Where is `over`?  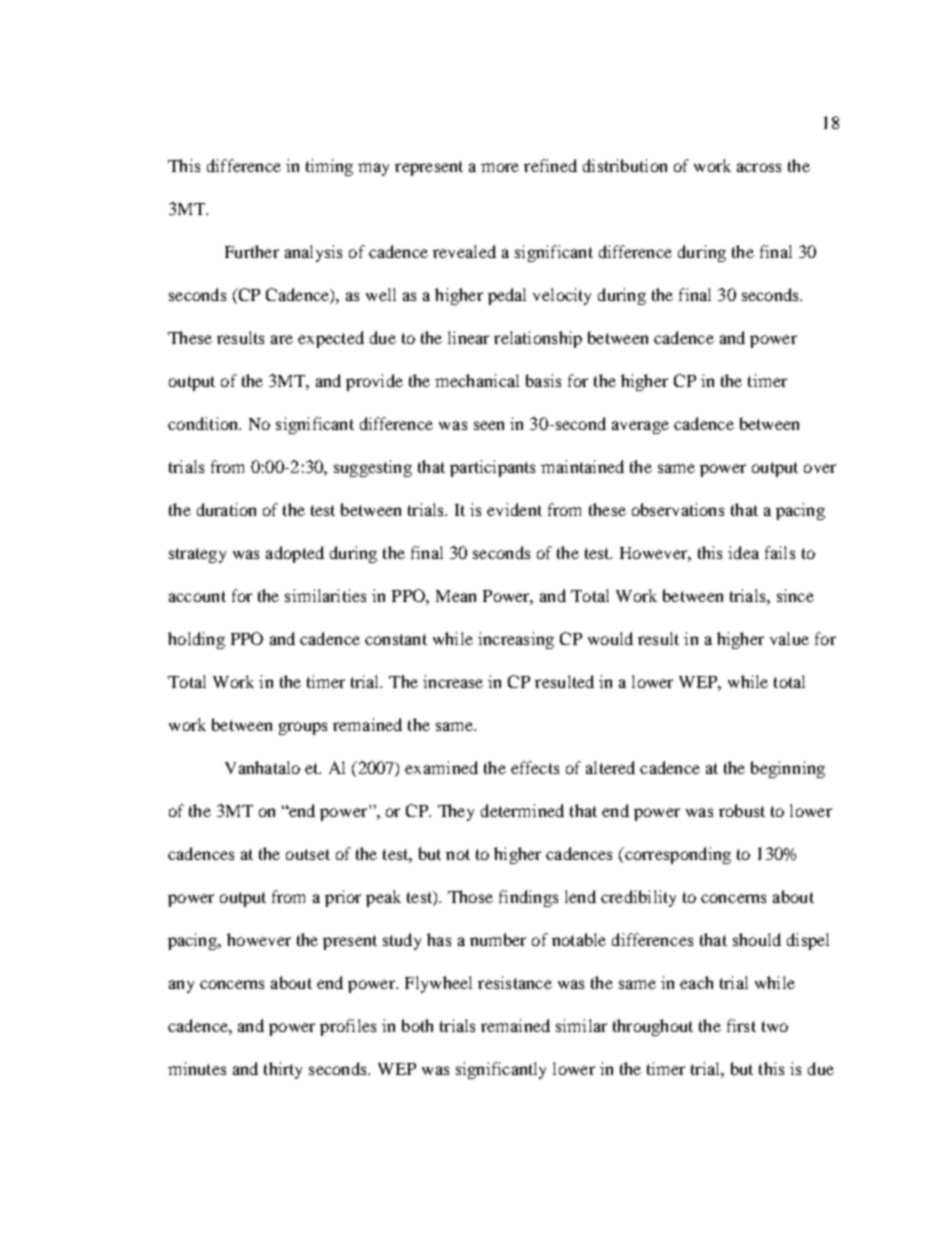
over is located at coordinates (820, 468).
